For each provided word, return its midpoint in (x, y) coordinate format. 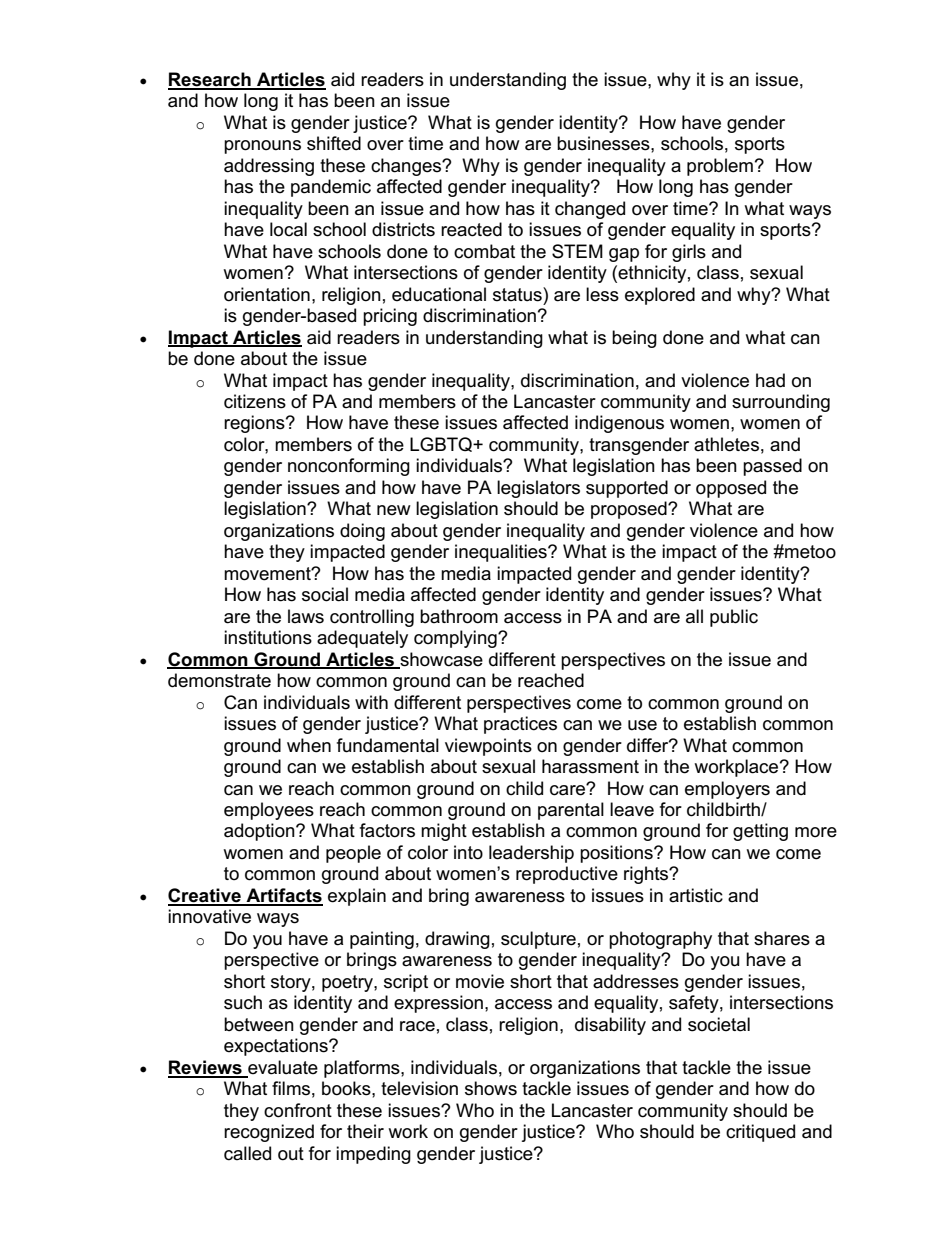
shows (491, 1088)
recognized (269, 1133)
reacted (471, 229)
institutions (268, 637)
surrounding (781, 403)
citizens (255, 401)
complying (456, 639)
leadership (531, 854)
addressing (269, 167)
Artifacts (283, 896)
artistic (696, 895)
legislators (538, 489)
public (734, 618)
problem (720, 167)
